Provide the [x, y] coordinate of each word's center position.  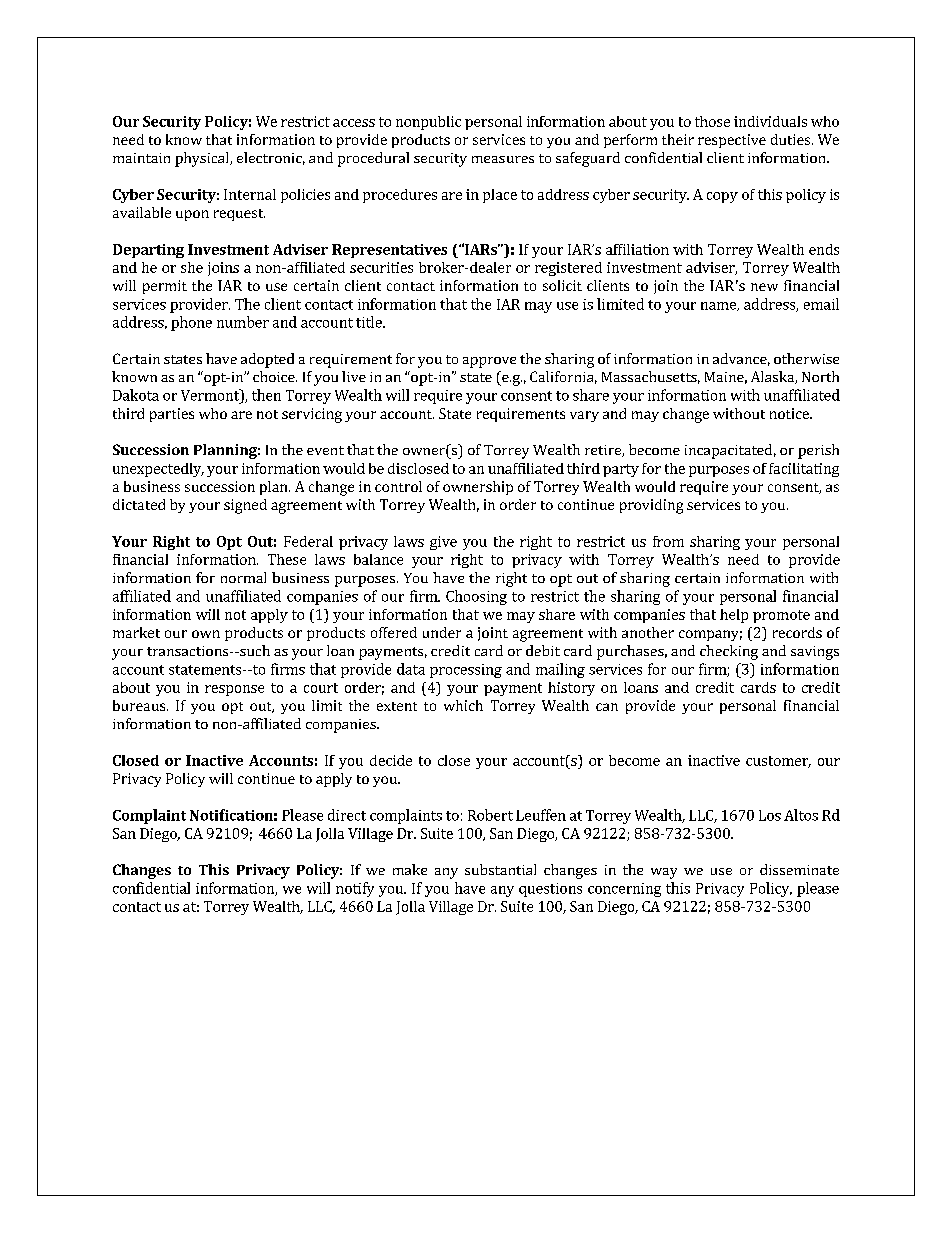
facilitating [804, 470]
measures [503, 159]
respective [732, 141]
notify [355, 889]
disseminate [799, 869]
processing [466, 671]
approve [489, 362]
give [443, 543]
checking [729, 652]
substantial [500, 869]
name [719, 306]
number [243, 322]
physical [203, 159]
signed [245, 506]
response [234, 690]
